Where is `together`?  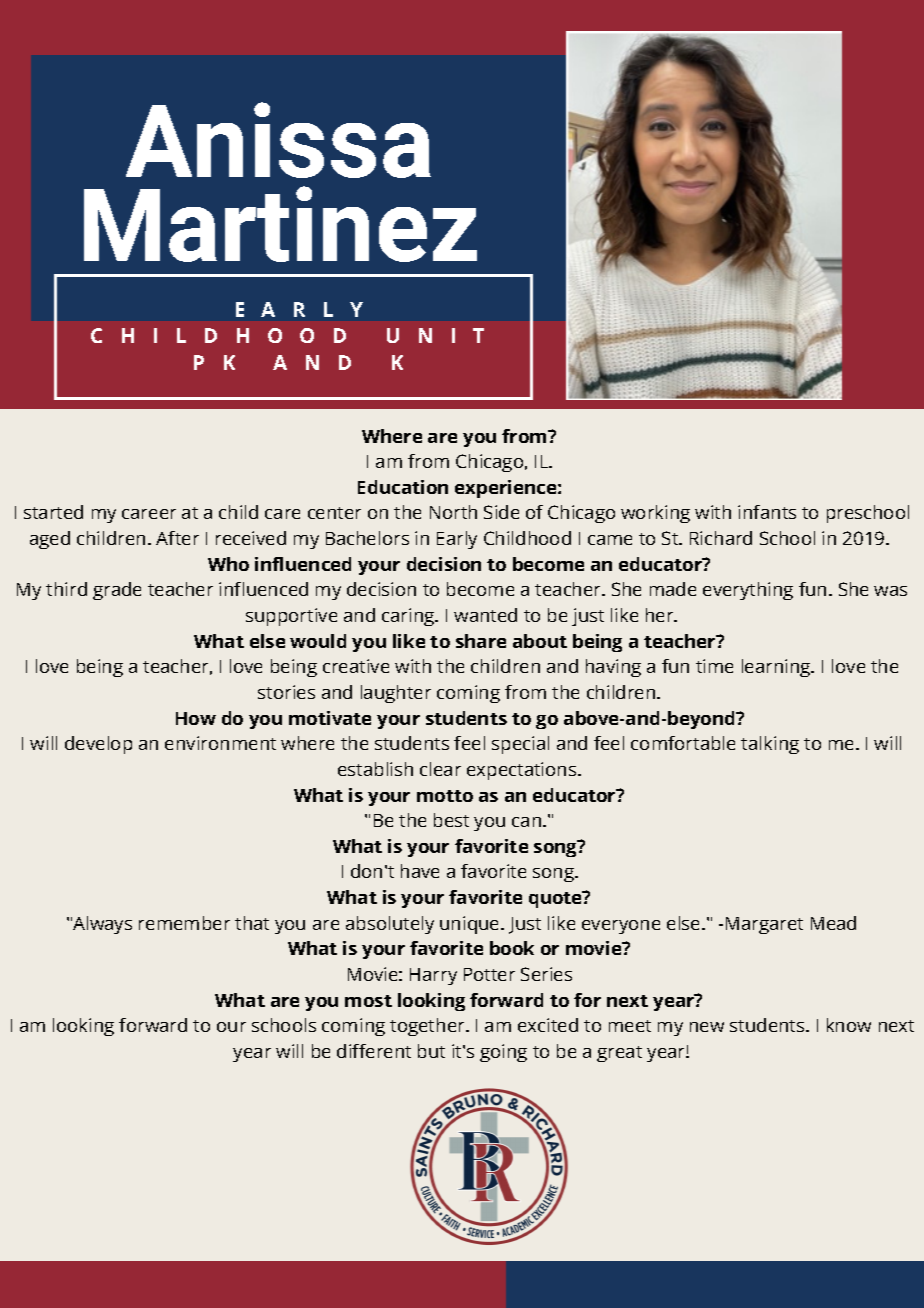 together is located at coordinates (428, 1027).
